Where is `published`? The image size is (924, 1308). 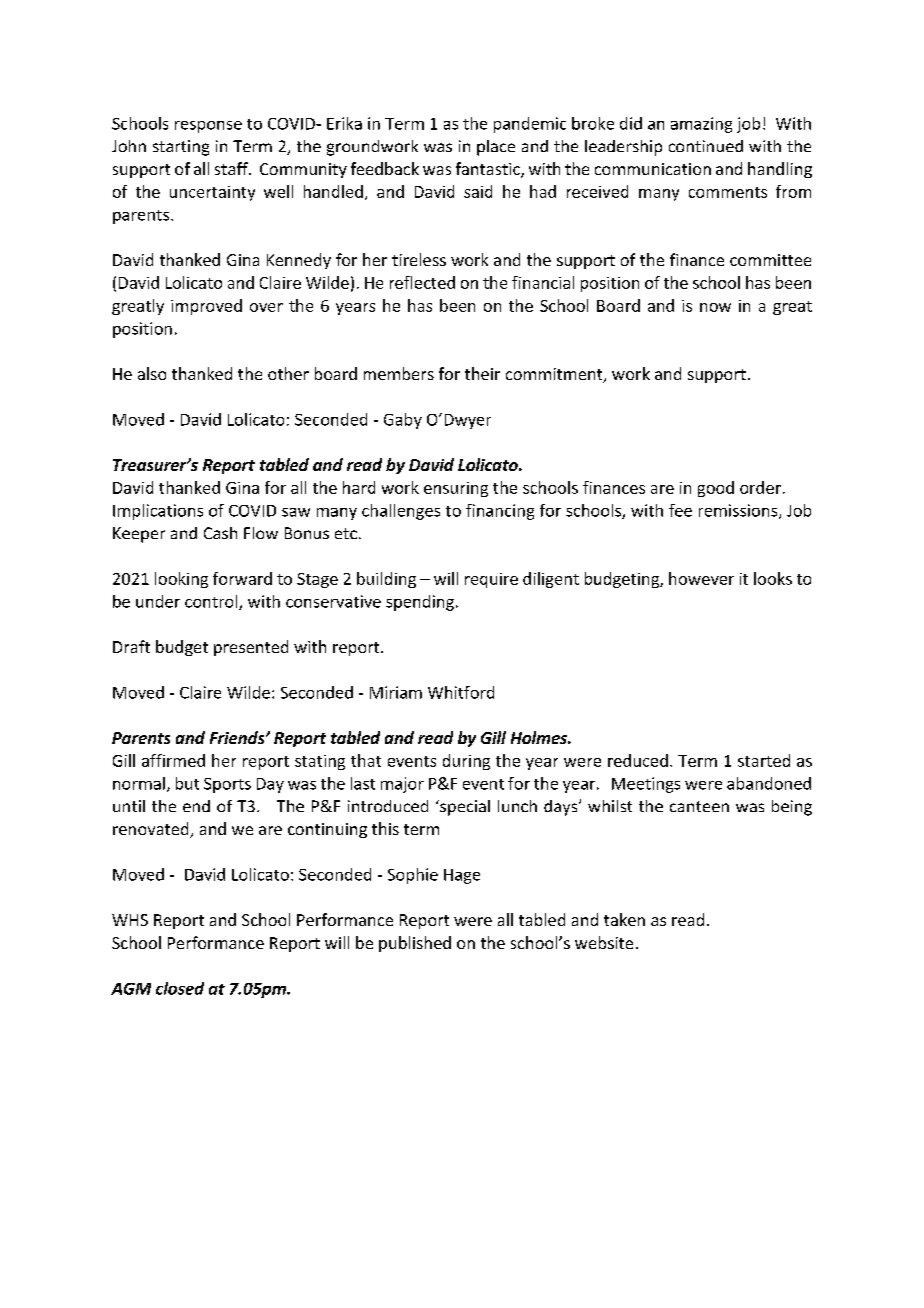
published is located at coordinates (415, 944).
